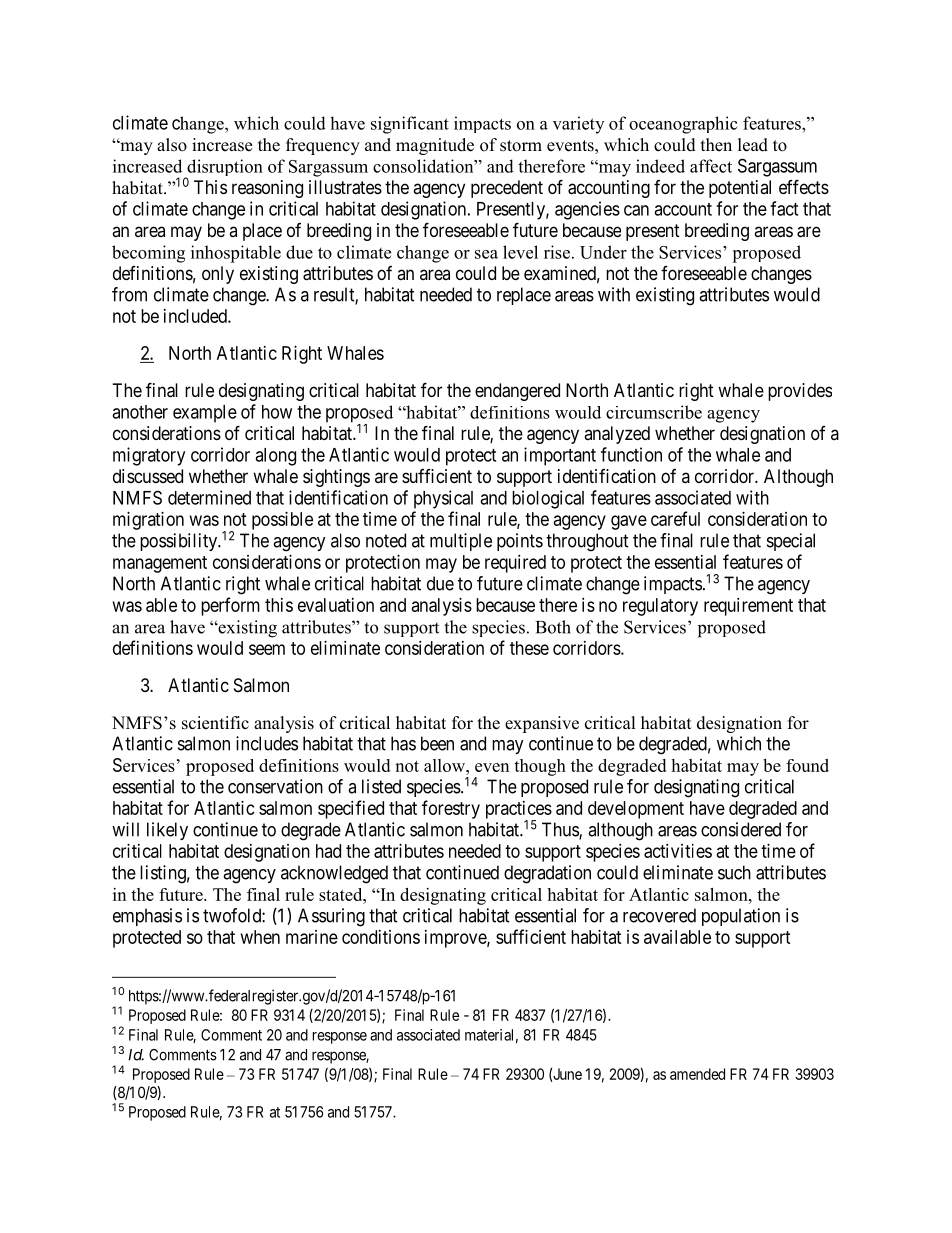 Image resolution: width=952 pixels, height=1233 pixels. Describe the element at coordinates (748, 607) in the screenshot. I see `requirement` at that location.
